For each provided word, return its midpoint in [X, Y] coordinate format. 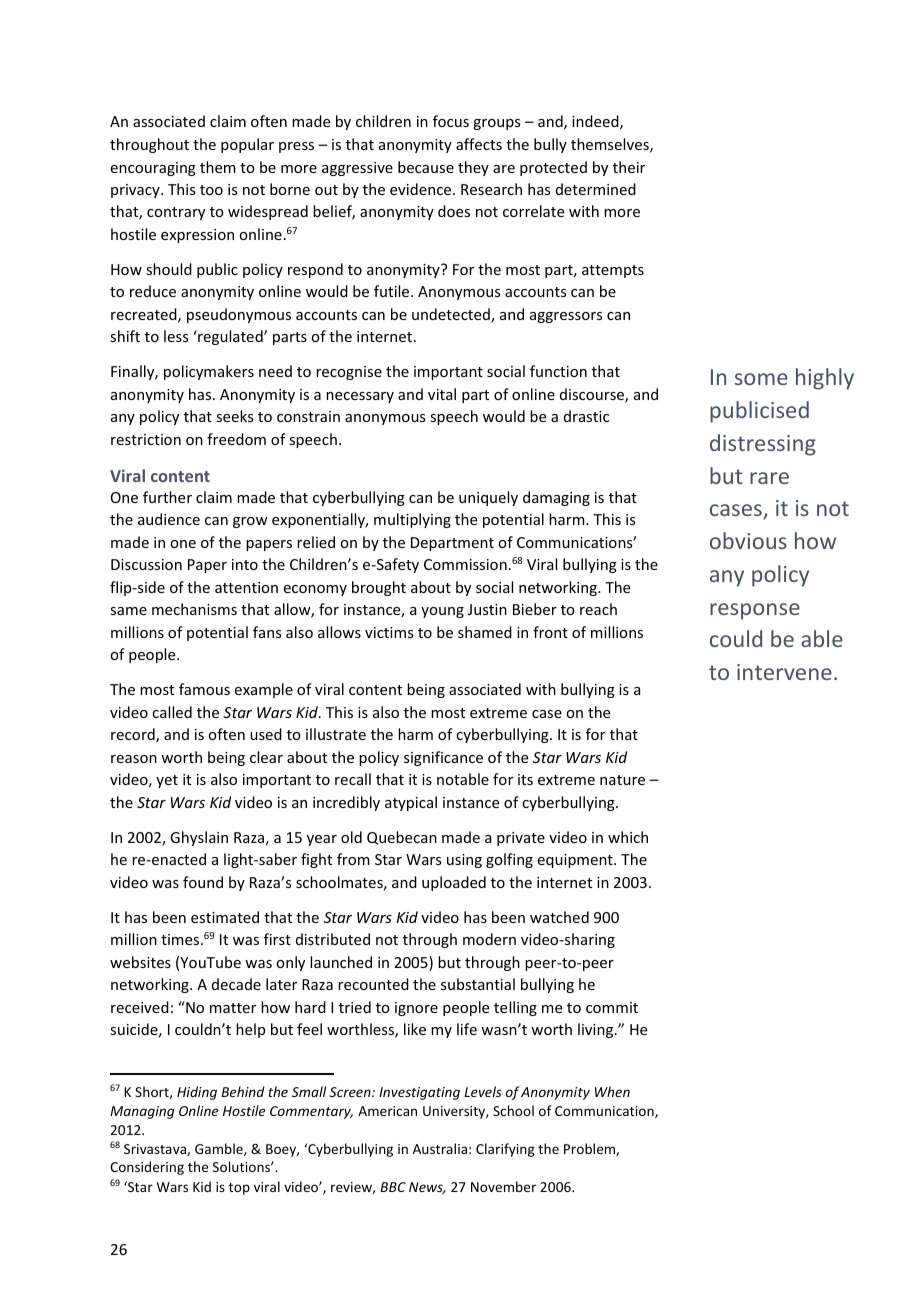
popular [247, 145]
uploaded [454, 883]
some [761, 379]
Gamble [220, 1149]
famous [204, 689]
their [629, 167]
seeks [234, 416]
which [628, 837]
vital [442, 394]
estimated [225, 917]
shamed [485, 632]
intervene [784, 672]
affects [479, 144]
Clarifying [505, 1150]
